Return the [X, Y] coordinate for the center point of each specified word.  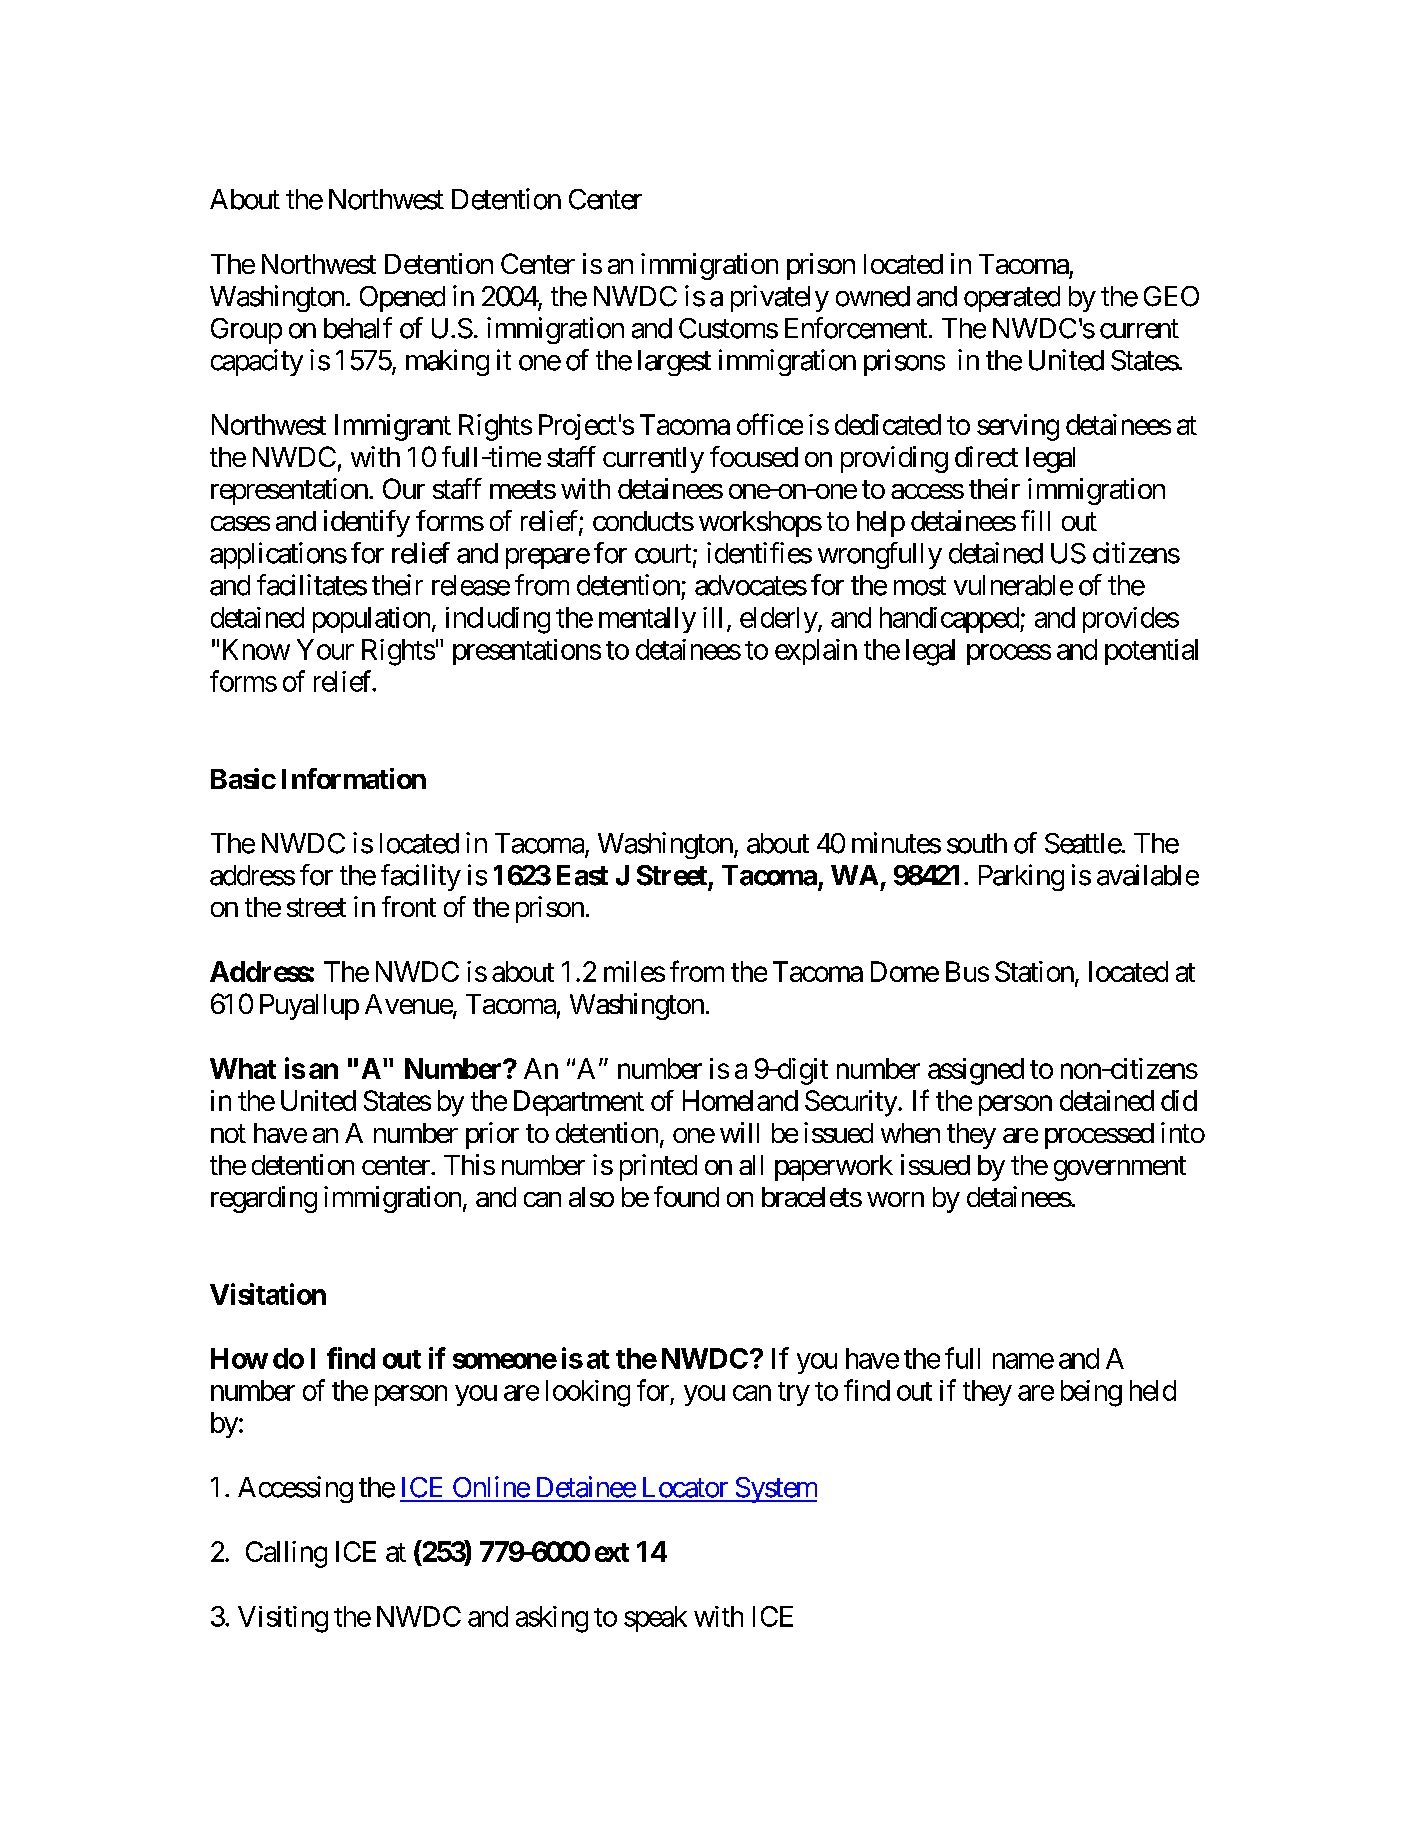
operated [1012, 299]
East [582, 875]
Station [1034, 971]
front [409, 906]
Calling [286, 1554]
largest [674, 363]
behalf [358, 328]
